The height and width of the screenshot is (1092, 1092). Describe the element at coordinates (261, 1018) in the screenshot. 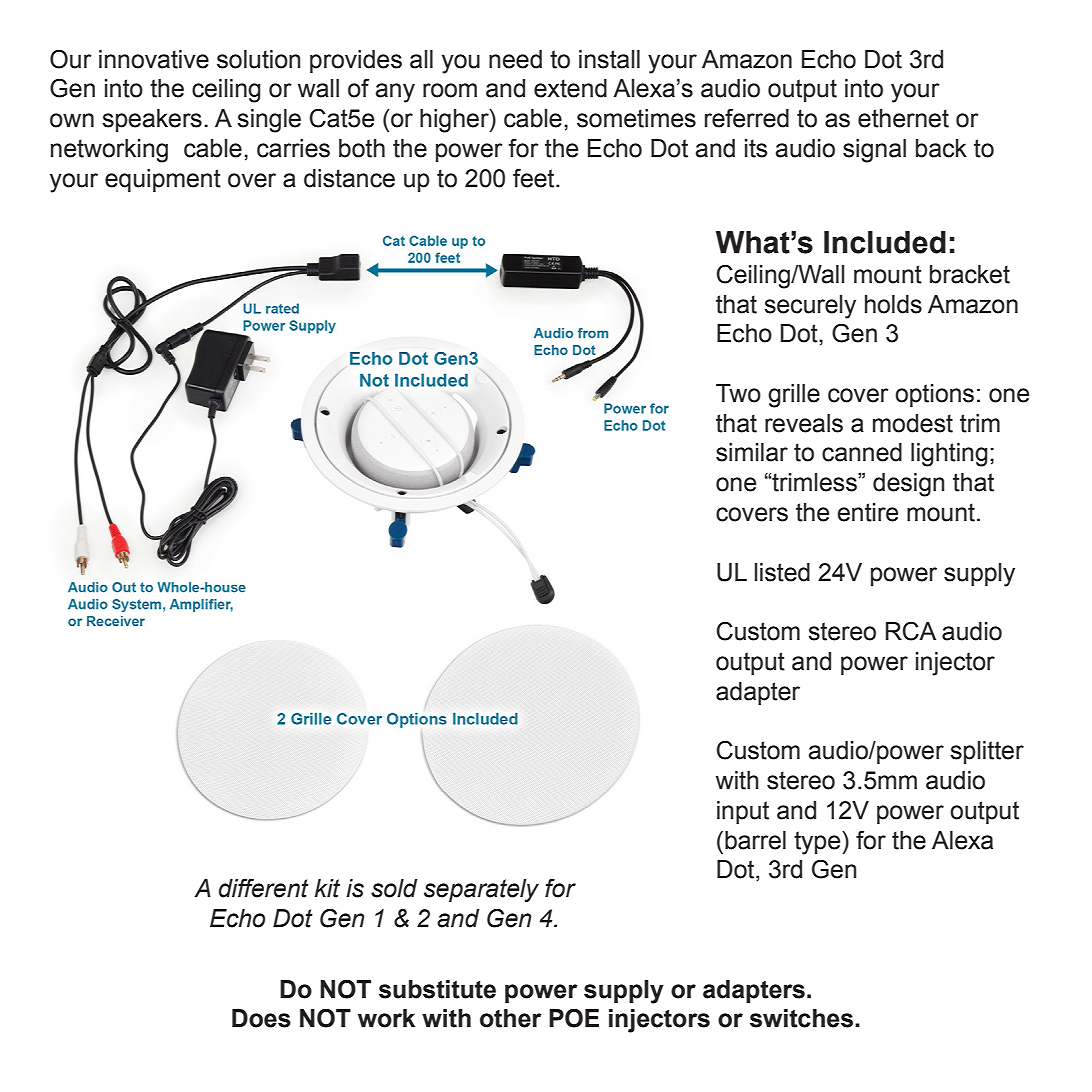

I see `Does` at that location.
